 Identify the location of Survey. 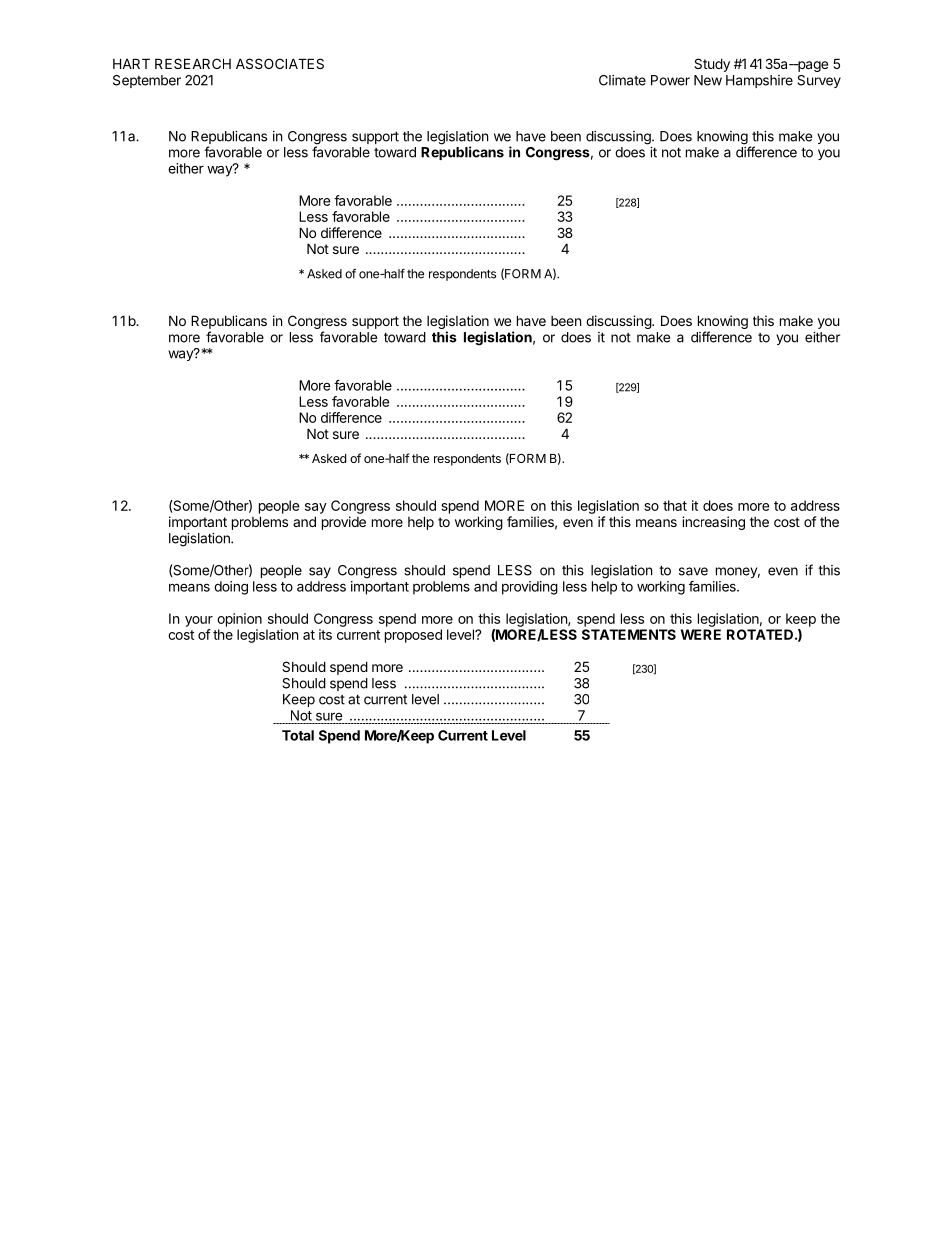
(819, 81).
